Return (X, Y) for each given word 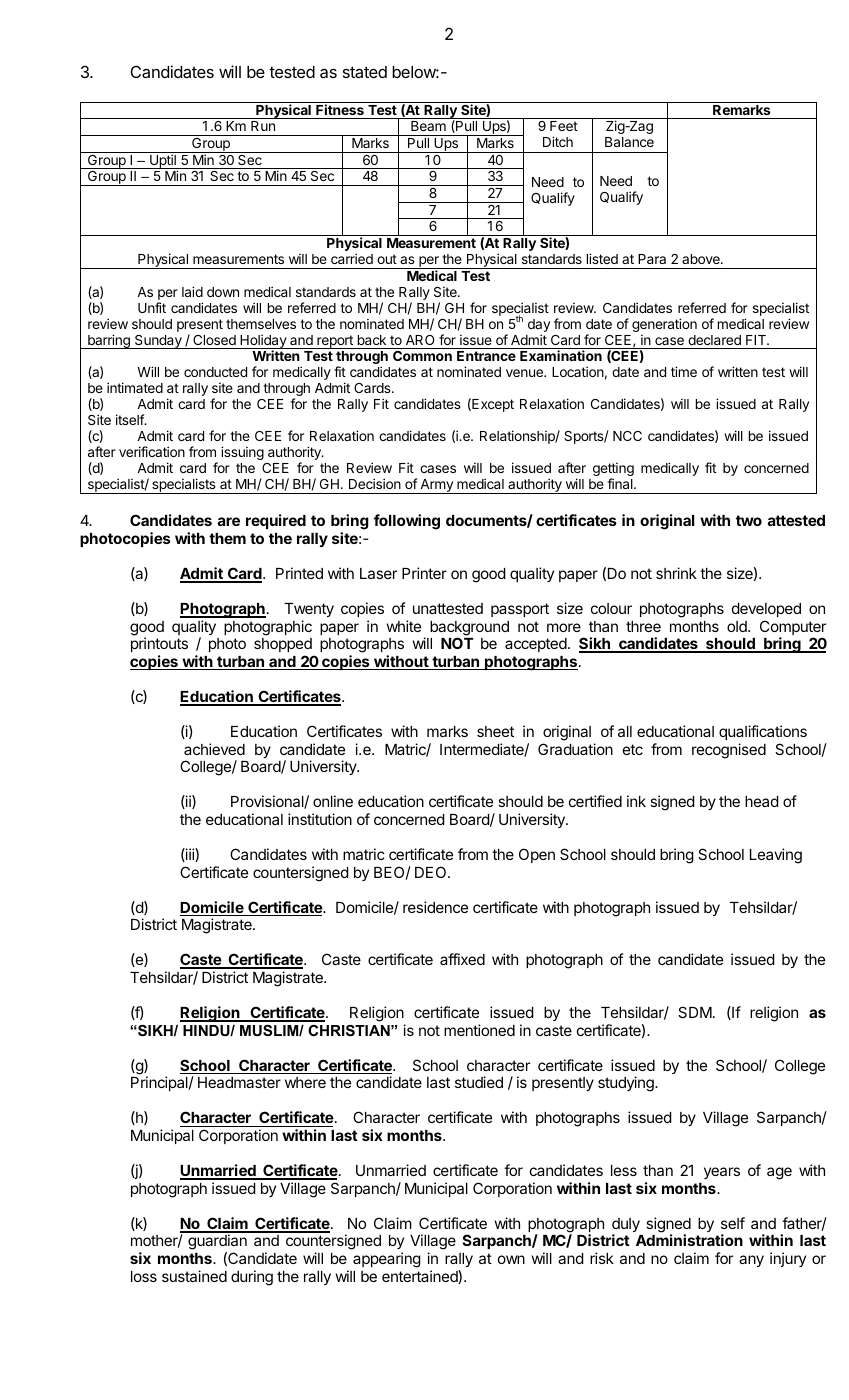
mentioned (479, 1030)
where (305, 1082)
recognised (729, 751)
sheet (495, 731)
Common (422, 356)
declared (714, 340)
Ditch (558, 141)
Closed (214, 340)
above (702, 259)
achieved (214, 749)
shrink (676, 573)
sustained (194, 1276)
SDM (695, 1012)
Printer (424, 573)
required (276, 521)
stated (365, 72)
